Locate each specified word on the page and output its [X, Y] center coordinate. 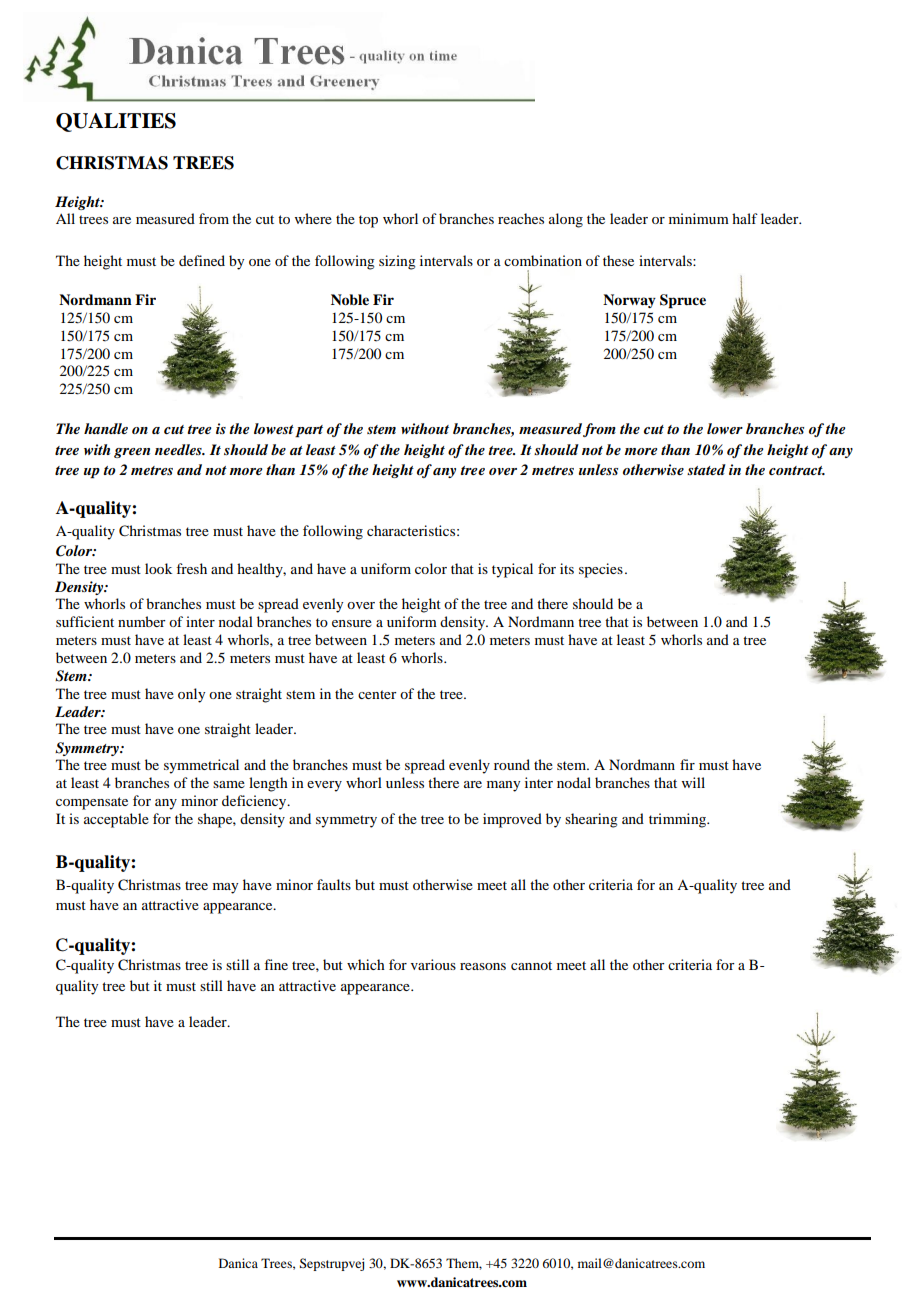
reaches [521, 218]
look [158, 568]
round [512, 764]
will [693, 782]
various [433, 964]
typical [512, 570]
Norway [629, 301]
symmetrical [201, 766]
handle [106, 428]
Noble [350, 299]
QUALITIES [116, 122]
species [601, 570]
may [225, 888]
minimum [699, 218]
